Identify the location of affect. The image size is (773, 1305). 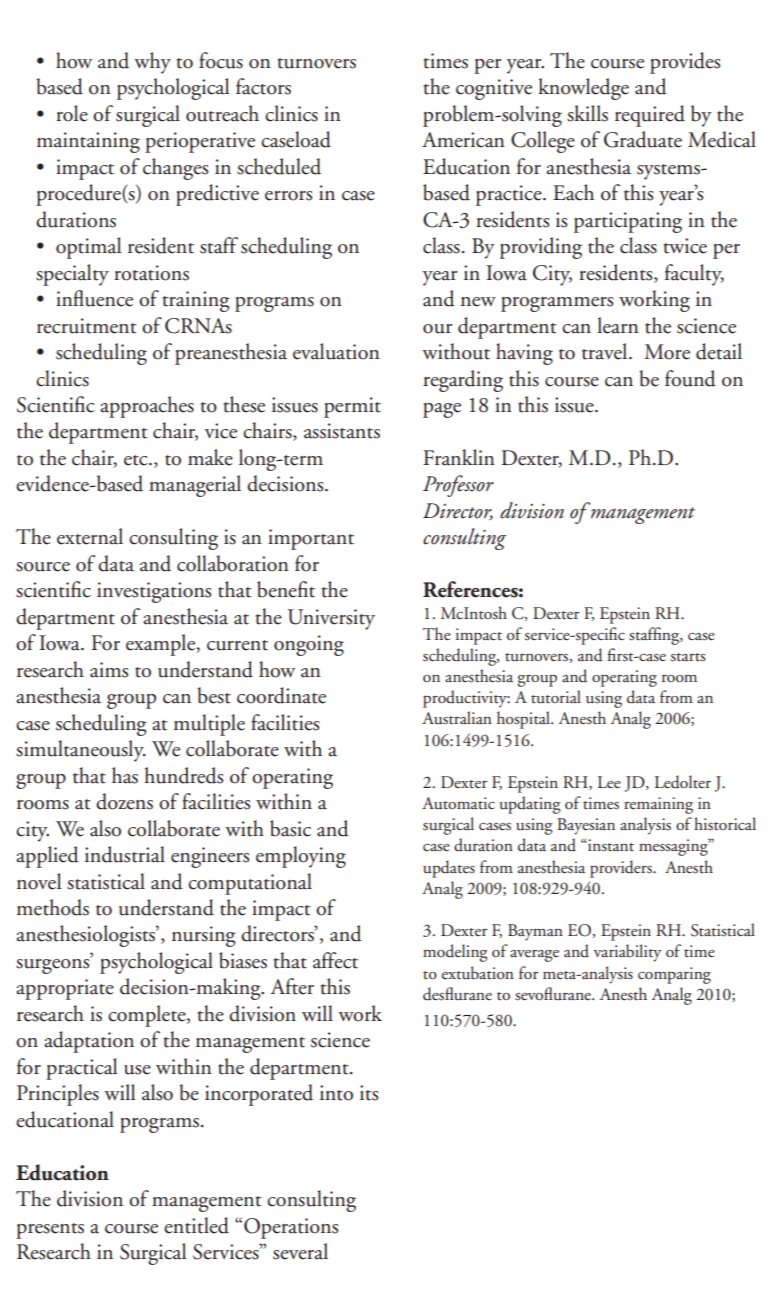
(335, 960).
